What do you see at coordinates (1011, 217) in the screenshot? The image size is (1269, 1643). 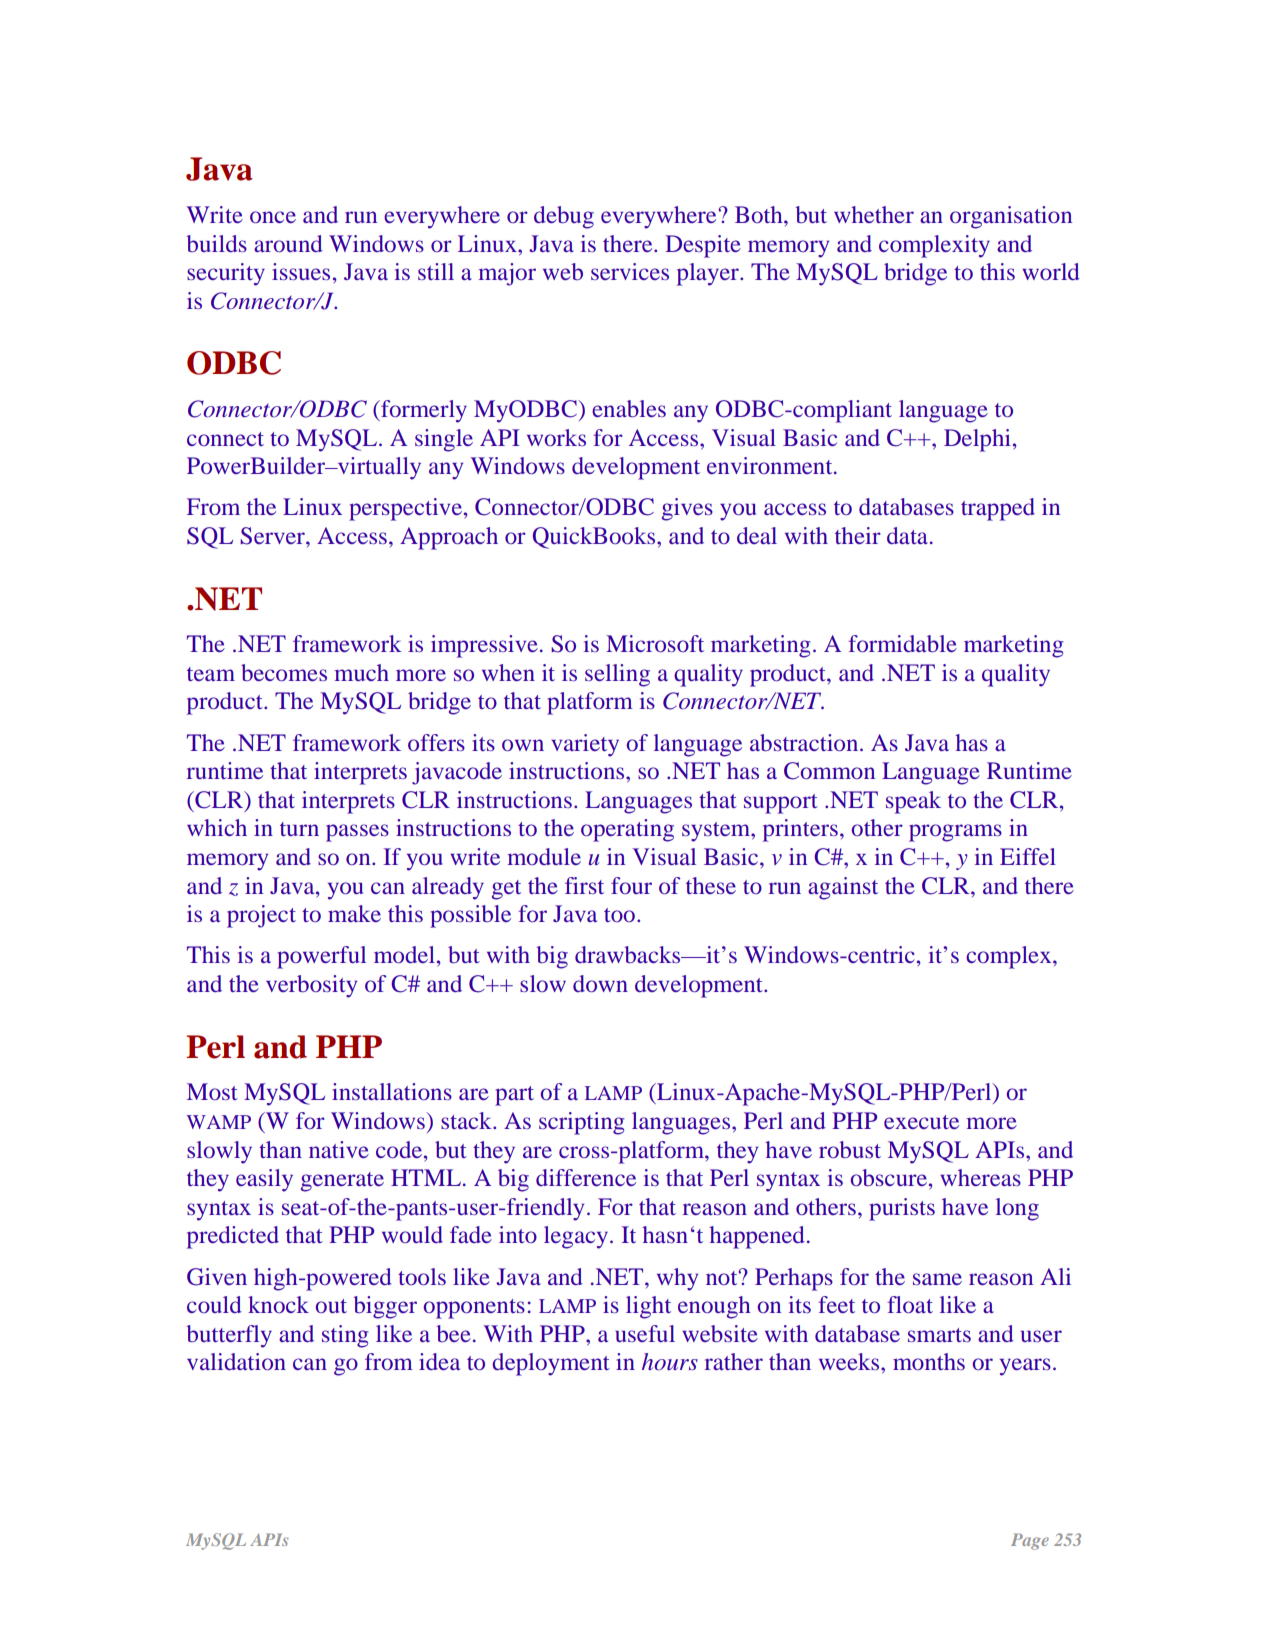 I see `organisation` at bounding box center [1011, 217].
